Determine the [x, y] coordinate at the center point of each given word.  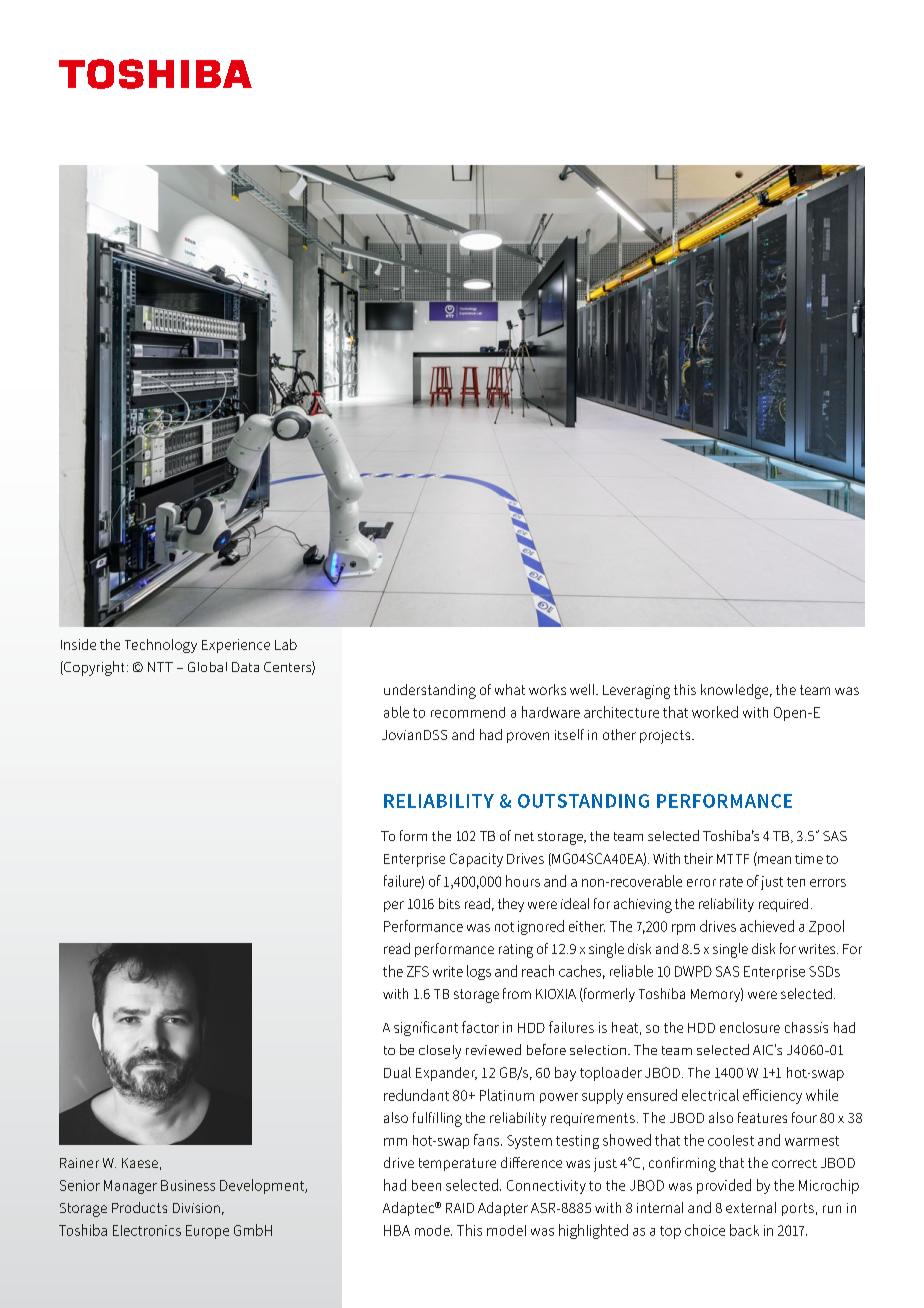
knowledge [736, 691]
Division [196, 1208]
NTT [160, 667]
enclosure [750, 1027]
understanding [430, 691]
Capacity [476, 860]
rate [731, 882]
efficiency [772, 1096]
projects [666, 737]
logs [479, 972]
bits [449, 903]
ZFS [418, 971]
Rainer [79, 1163]
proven [528, 737]
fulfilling [437, 1119]
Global [207, 667]
